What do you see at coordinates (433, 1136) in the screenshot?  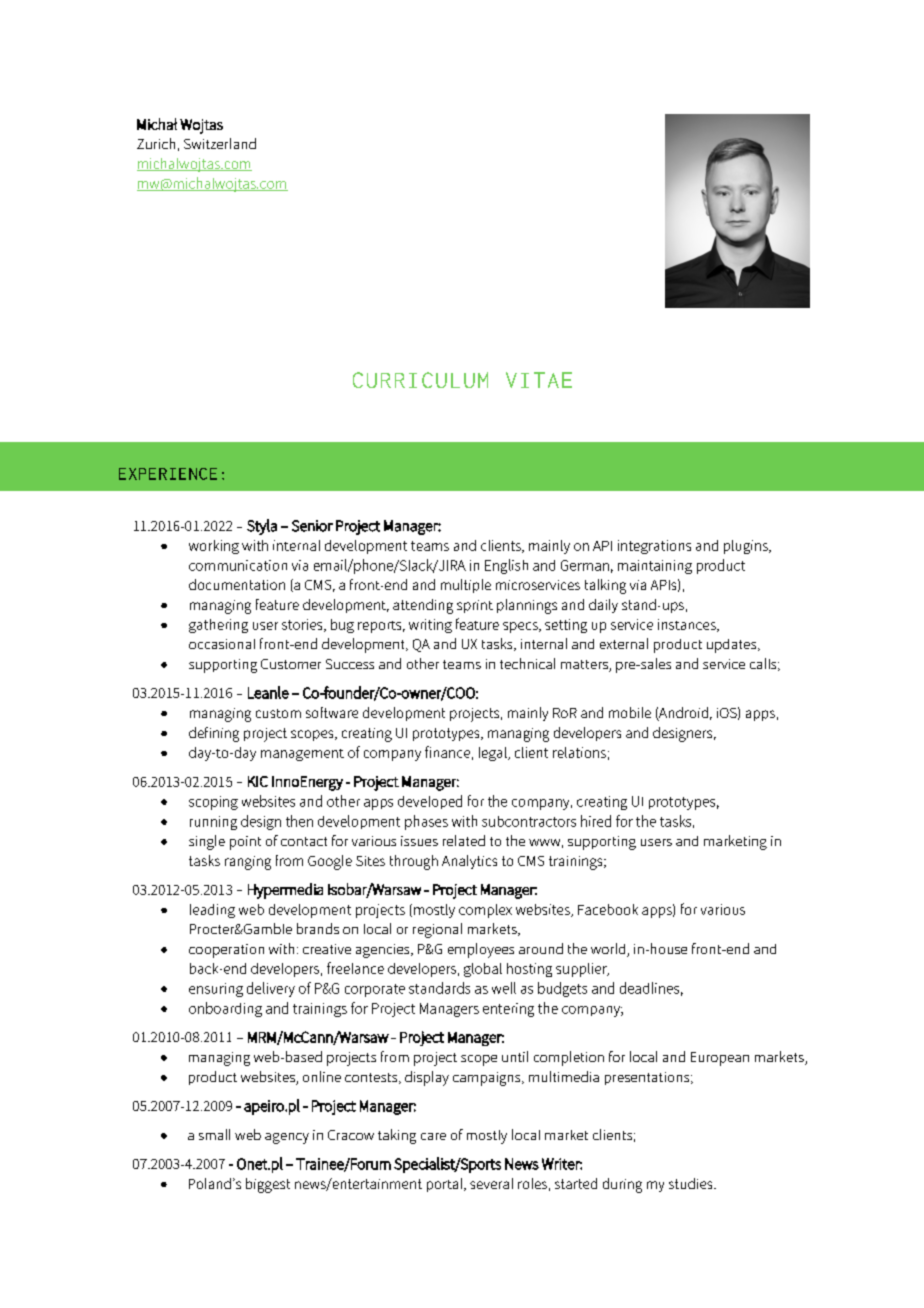 I see `care` at bounding box center [433, 1136].
